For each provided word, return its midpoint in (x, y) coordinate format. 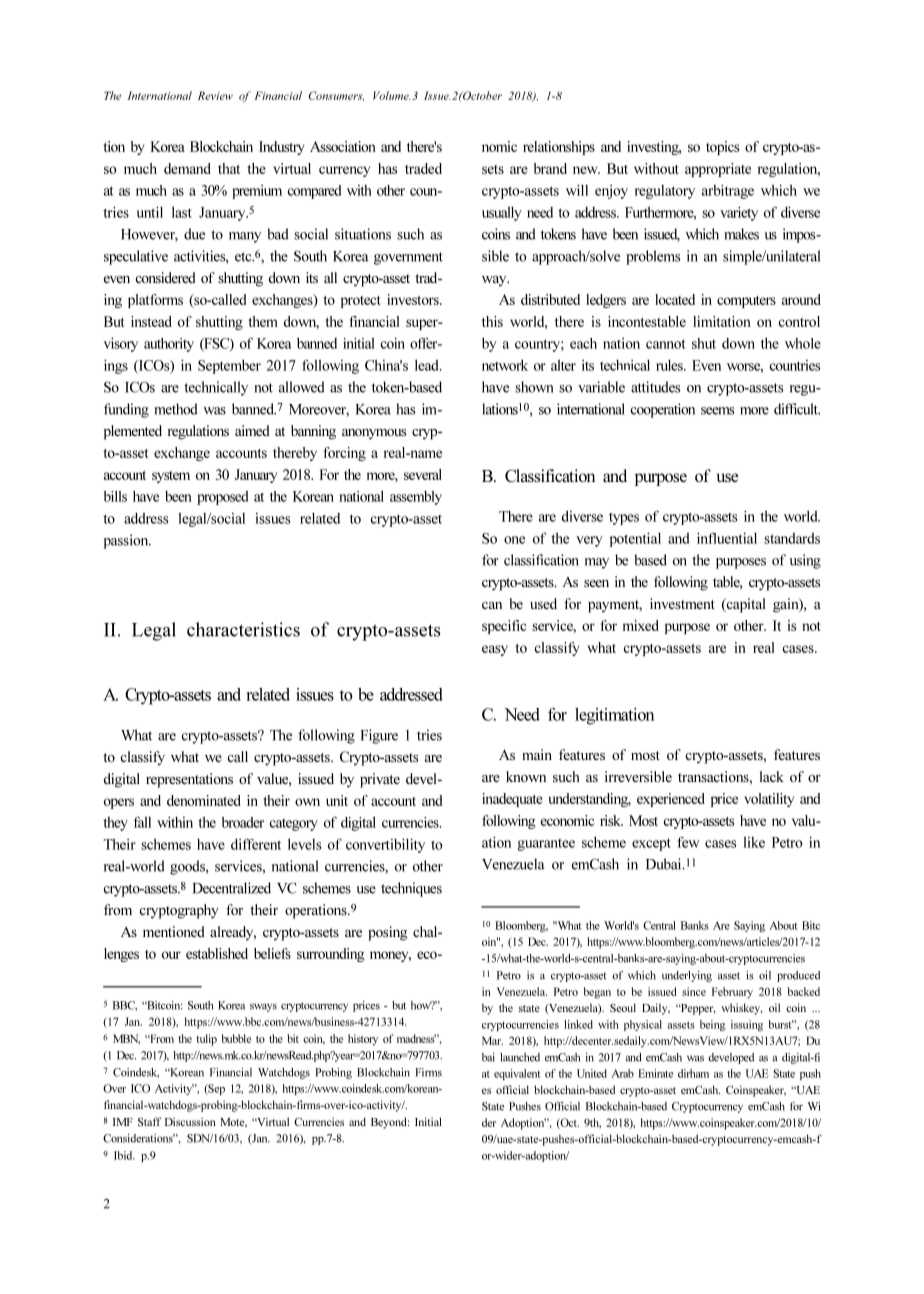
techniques (411, 889)
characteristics (243, 629)
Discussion (190, 1121)
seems (718, 411)
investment (682, 603)
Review (215, 95)
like (754, 842)
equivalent (517, 1074)
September (229, 366)
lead (428, 365)
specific (504, 627)
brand (550, 168)
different (256, 844)
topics (722, 148)
